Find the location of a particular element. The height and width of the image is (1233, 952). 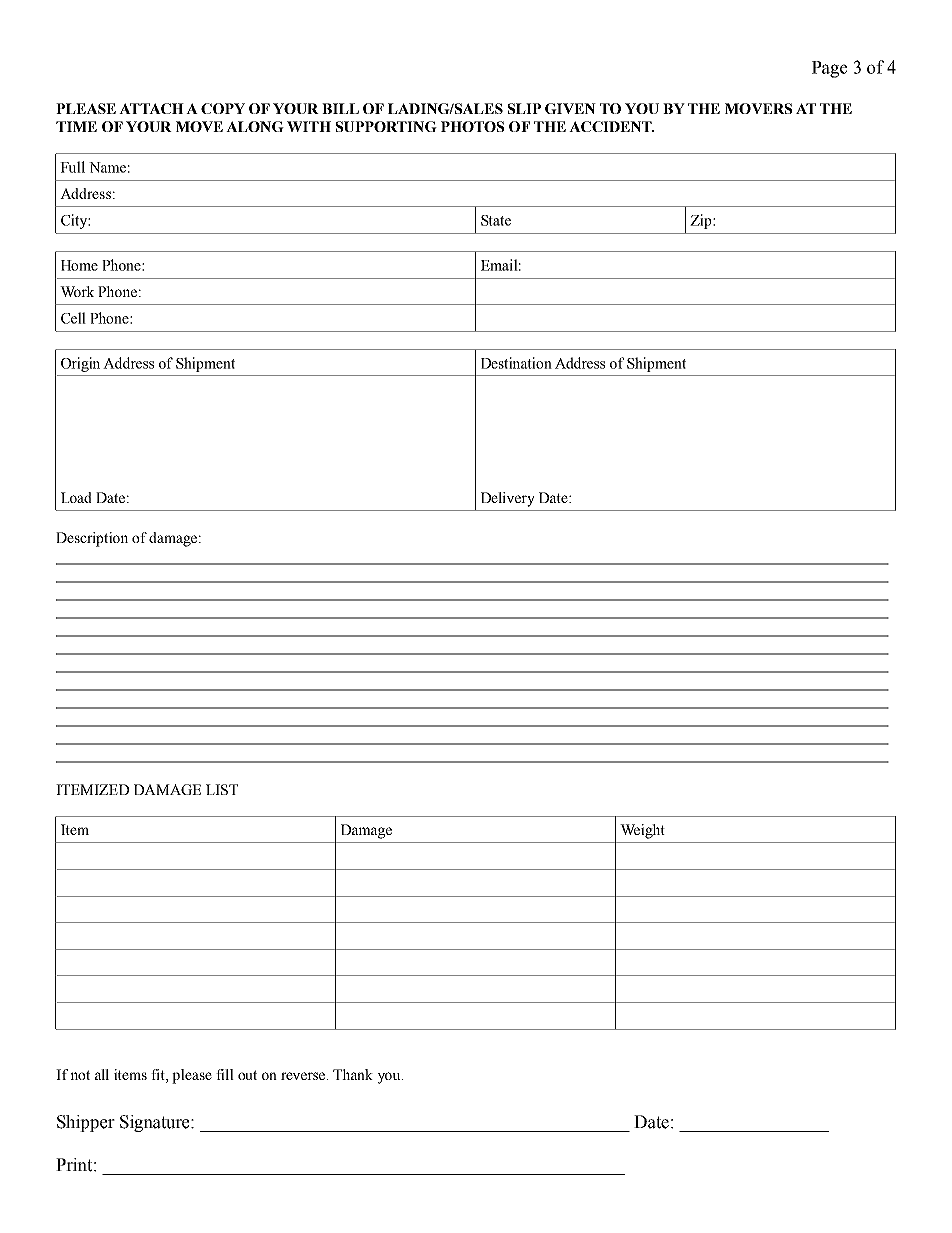

Origin is located at coordinates (80, 364).
